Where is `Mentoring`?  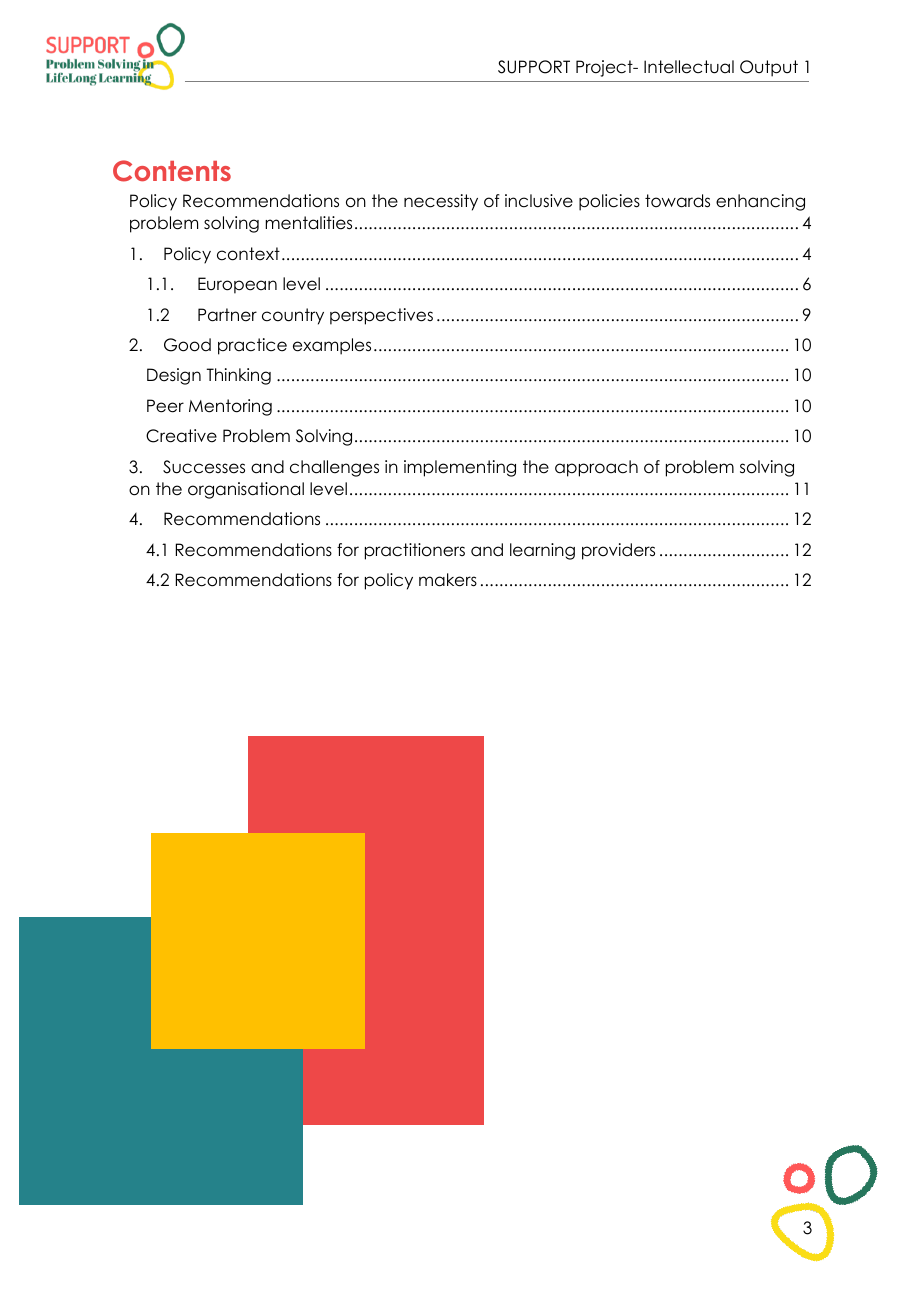 Mentoring is located at coordinates (230, 407).
